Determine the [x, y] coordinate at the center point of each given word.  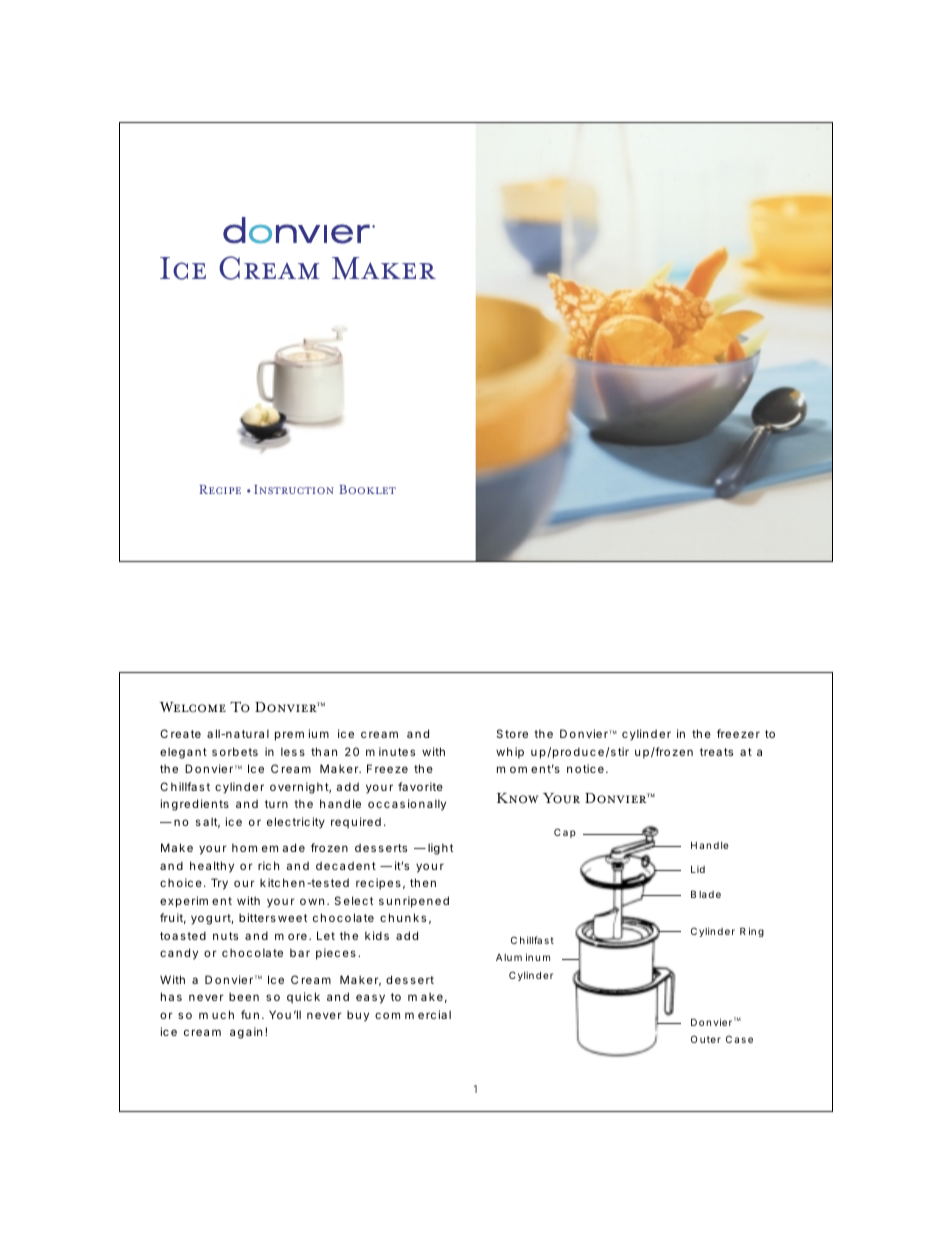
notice [585, 768]
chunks [403, 917]
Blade [706, 894]
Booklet [367, 489]
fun [250, 1014]
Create [180, 733]
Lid [698, 869]
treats [716, 752]
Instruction [294, 489]
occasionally [407, 805]
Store [512, 733]
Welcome [192, 707]
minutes [390, 751]
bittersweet [273, 917]
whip [510, 753]
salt [208, 822]
